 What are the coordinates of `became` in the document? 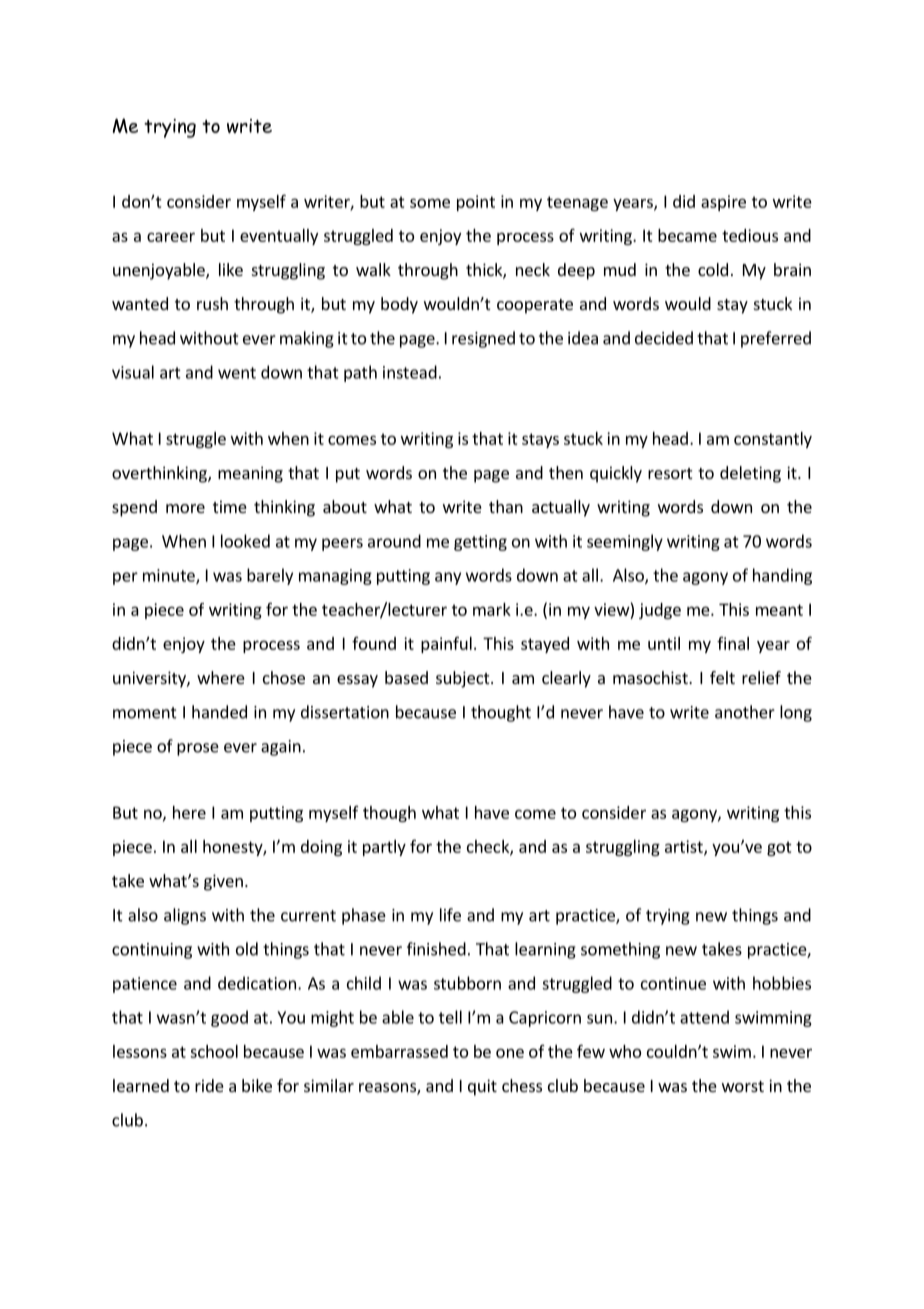 It's located at (687, 235).
